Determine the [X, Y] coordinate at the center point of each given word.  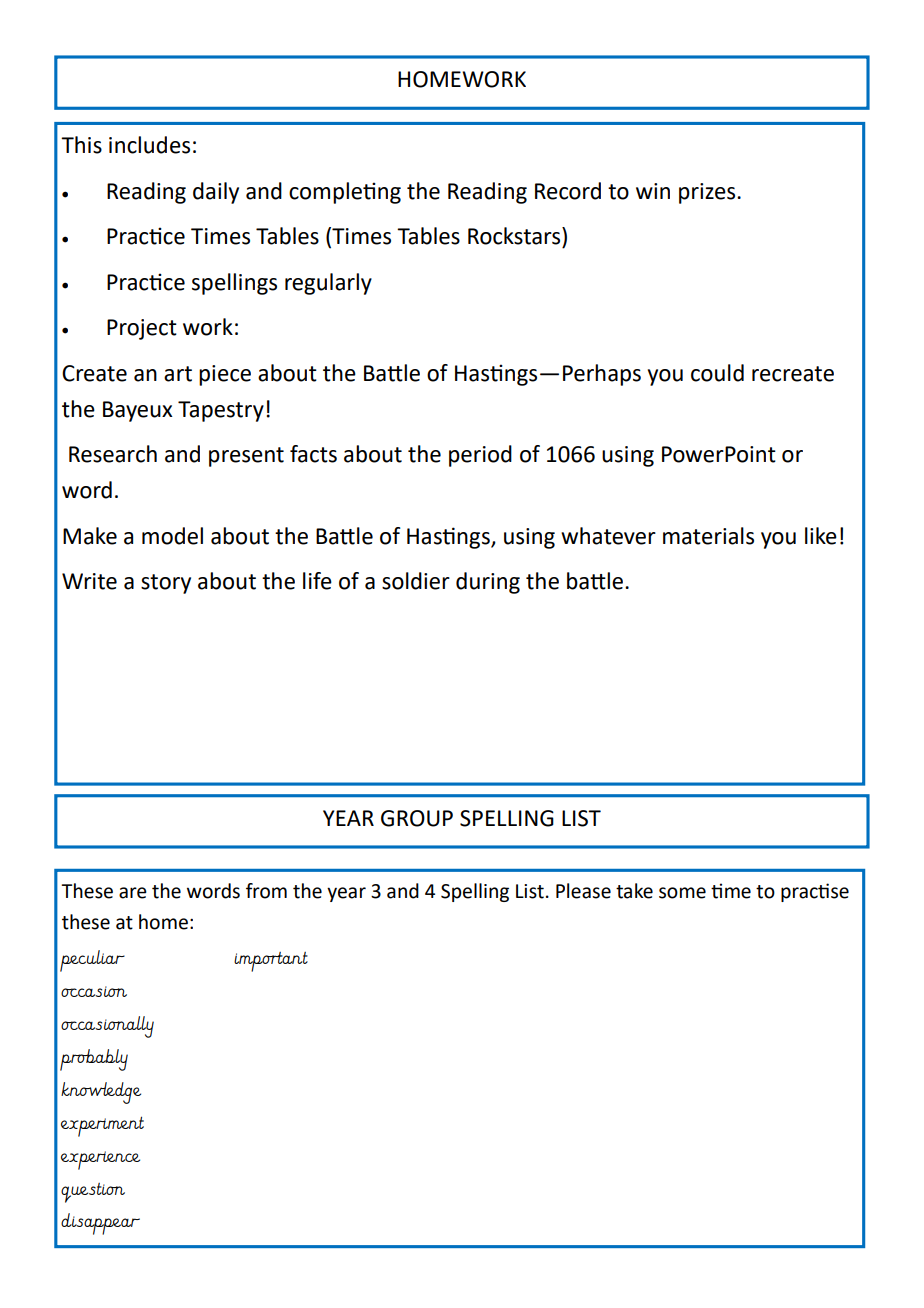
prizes [708, 193]
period [480, 456]
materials [708, 536]
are [133, 893]
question [93, 1193]
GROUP [417, 818]
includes [149, 145]
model [172, 536]
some [682, 893]
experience [100, 1160]
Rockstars [515, 236]
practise [815, 892]
